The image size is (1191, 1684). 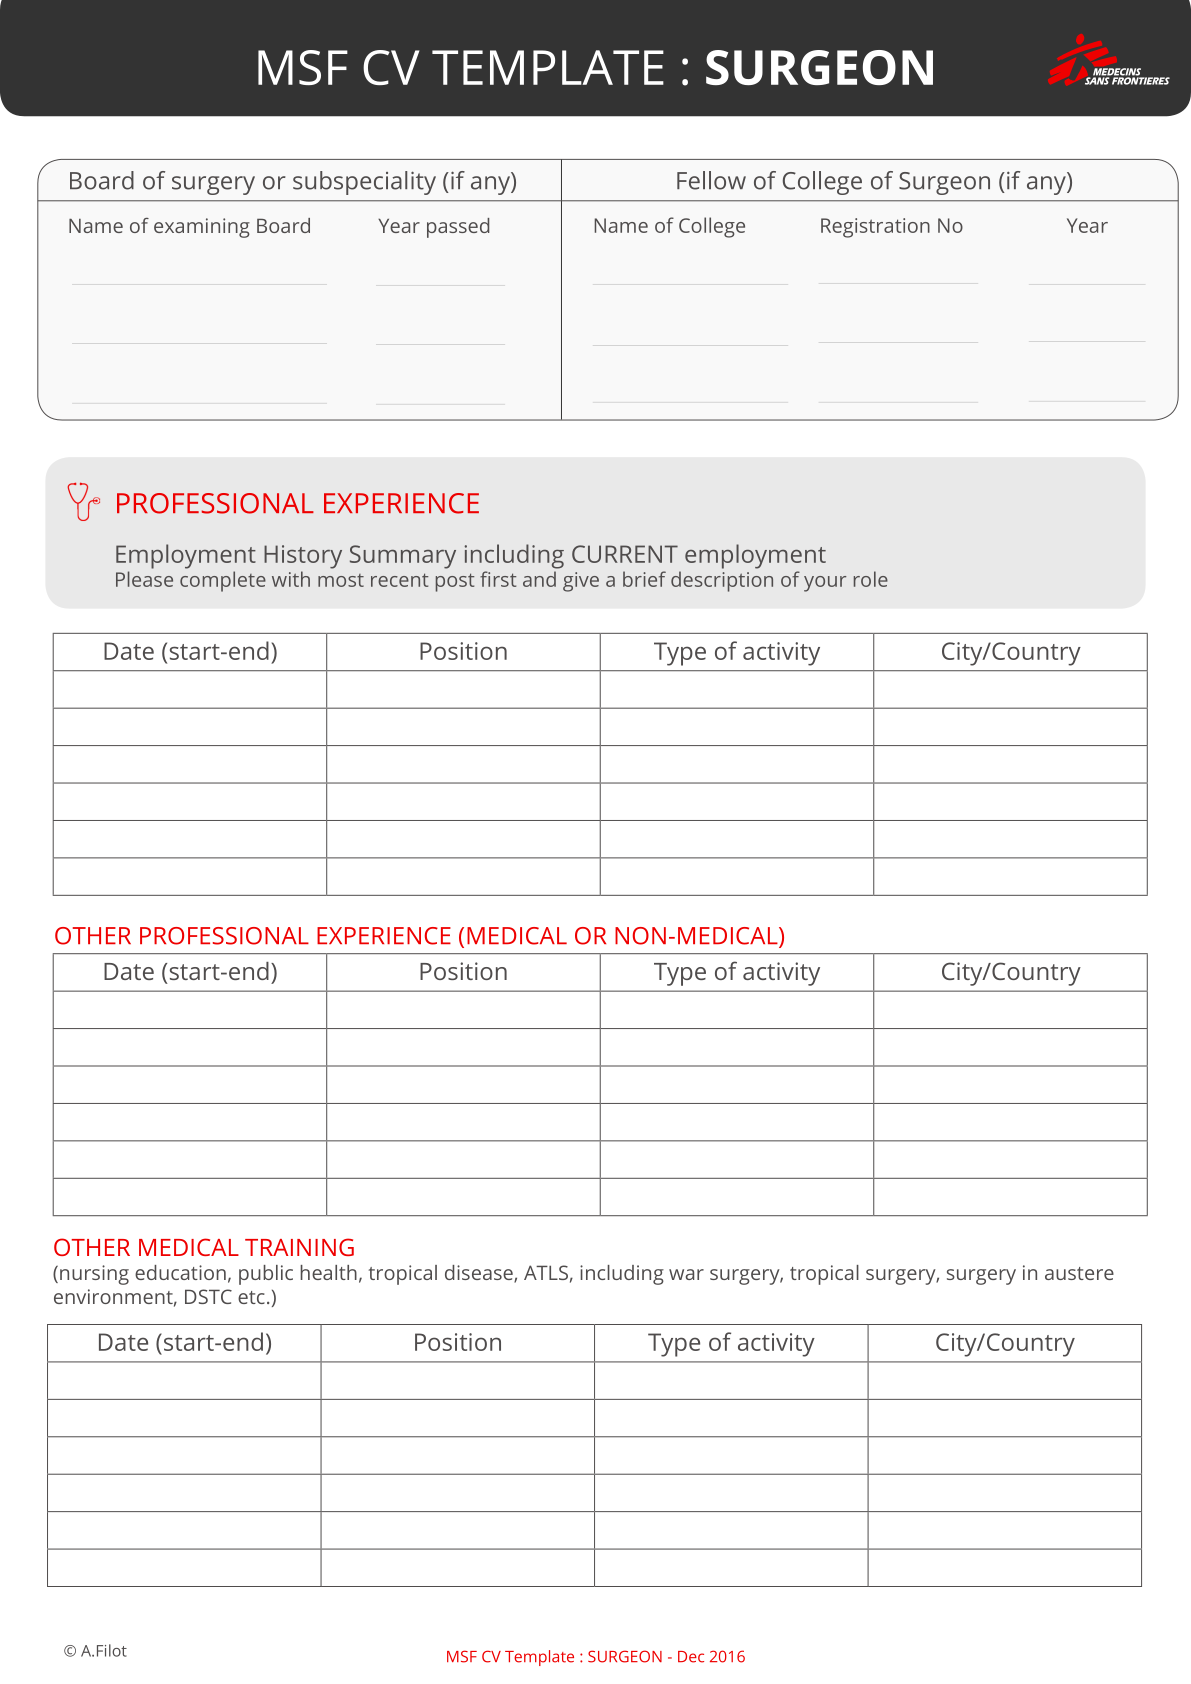 I want to click on etc, so click(x=251, y=1297).
